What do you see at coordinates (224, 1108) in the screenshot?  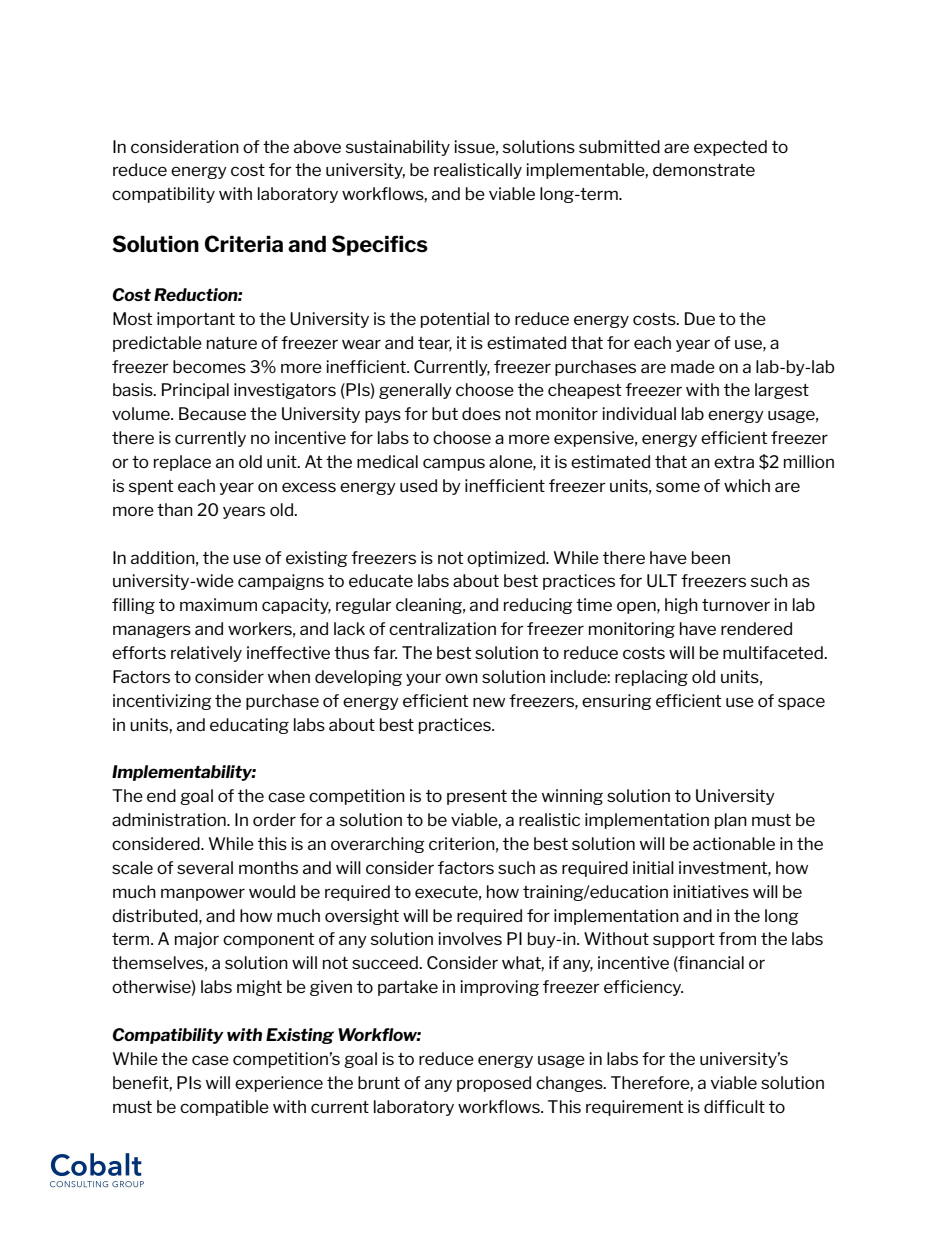 I see `compatible` at bounding box center [224, 1108].
